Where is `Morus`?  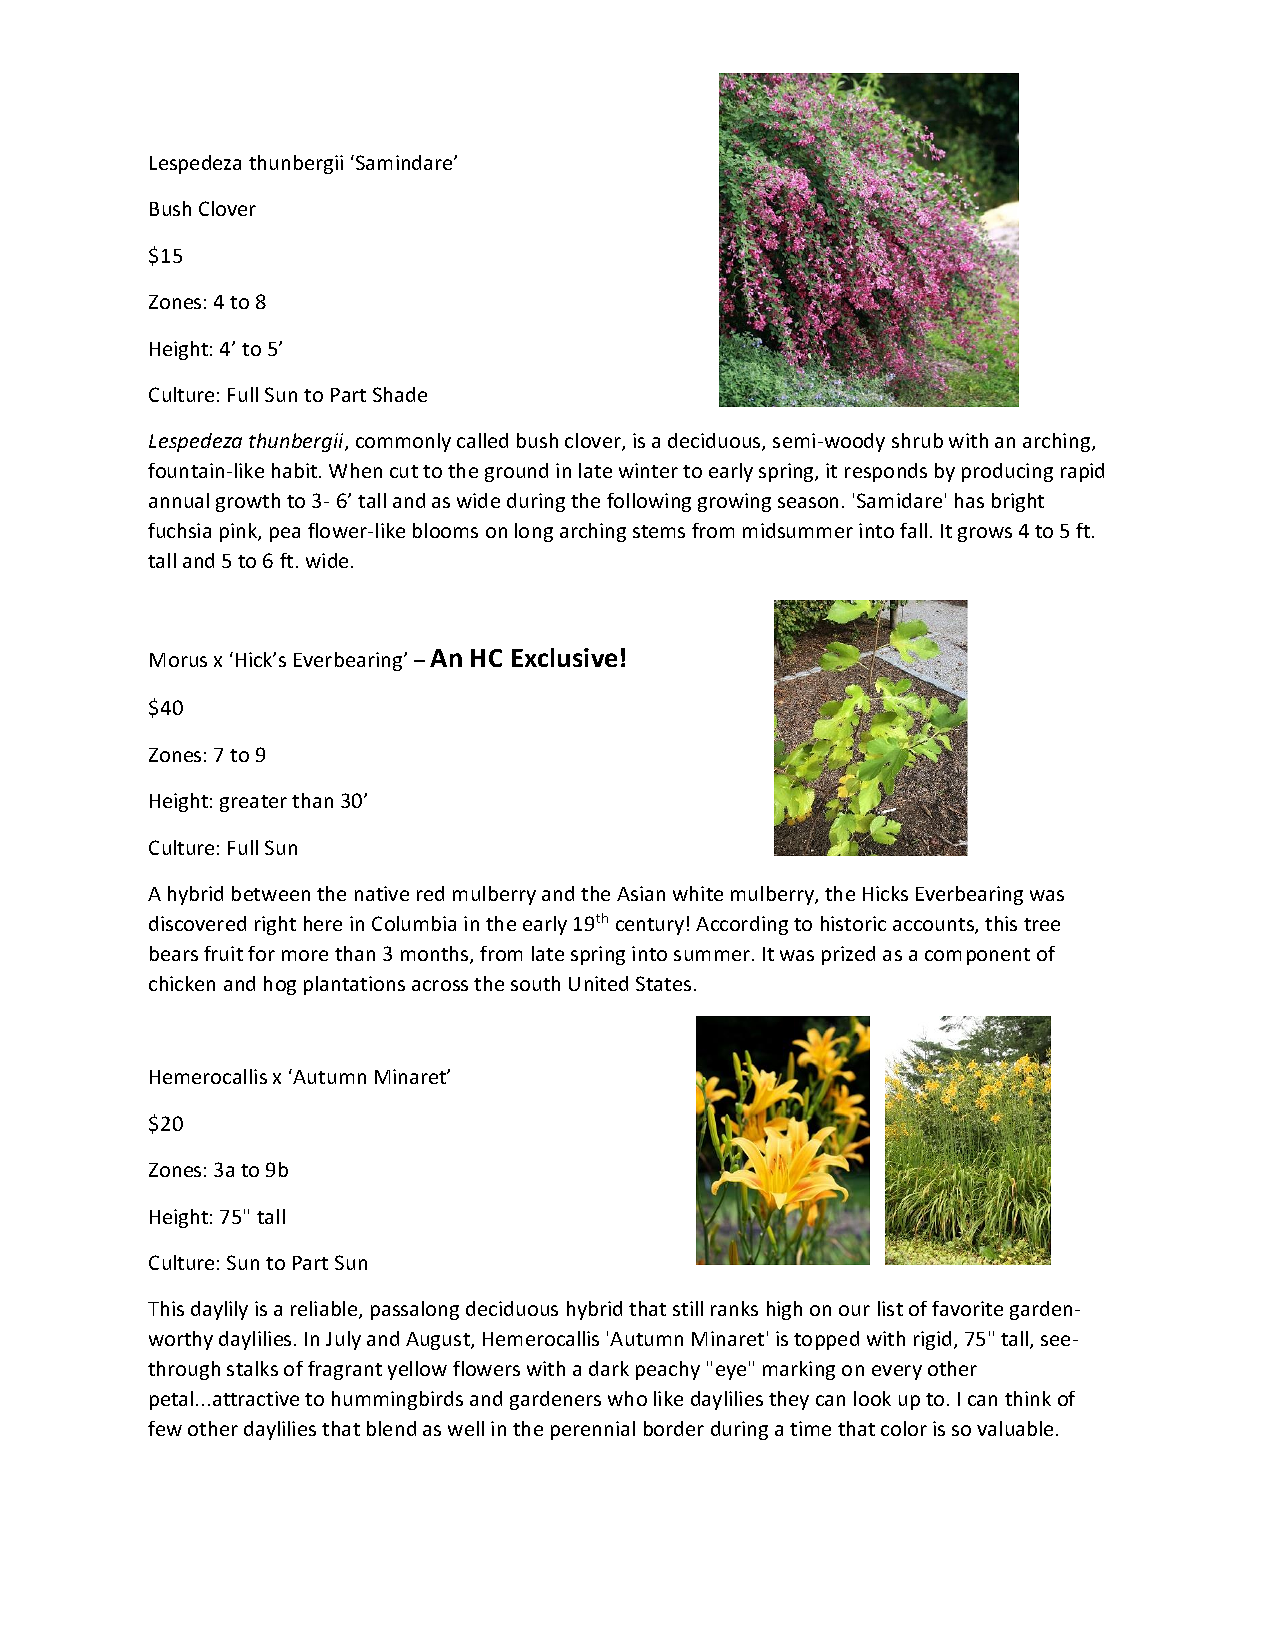 Morus is located at coordinates (178, 660).
